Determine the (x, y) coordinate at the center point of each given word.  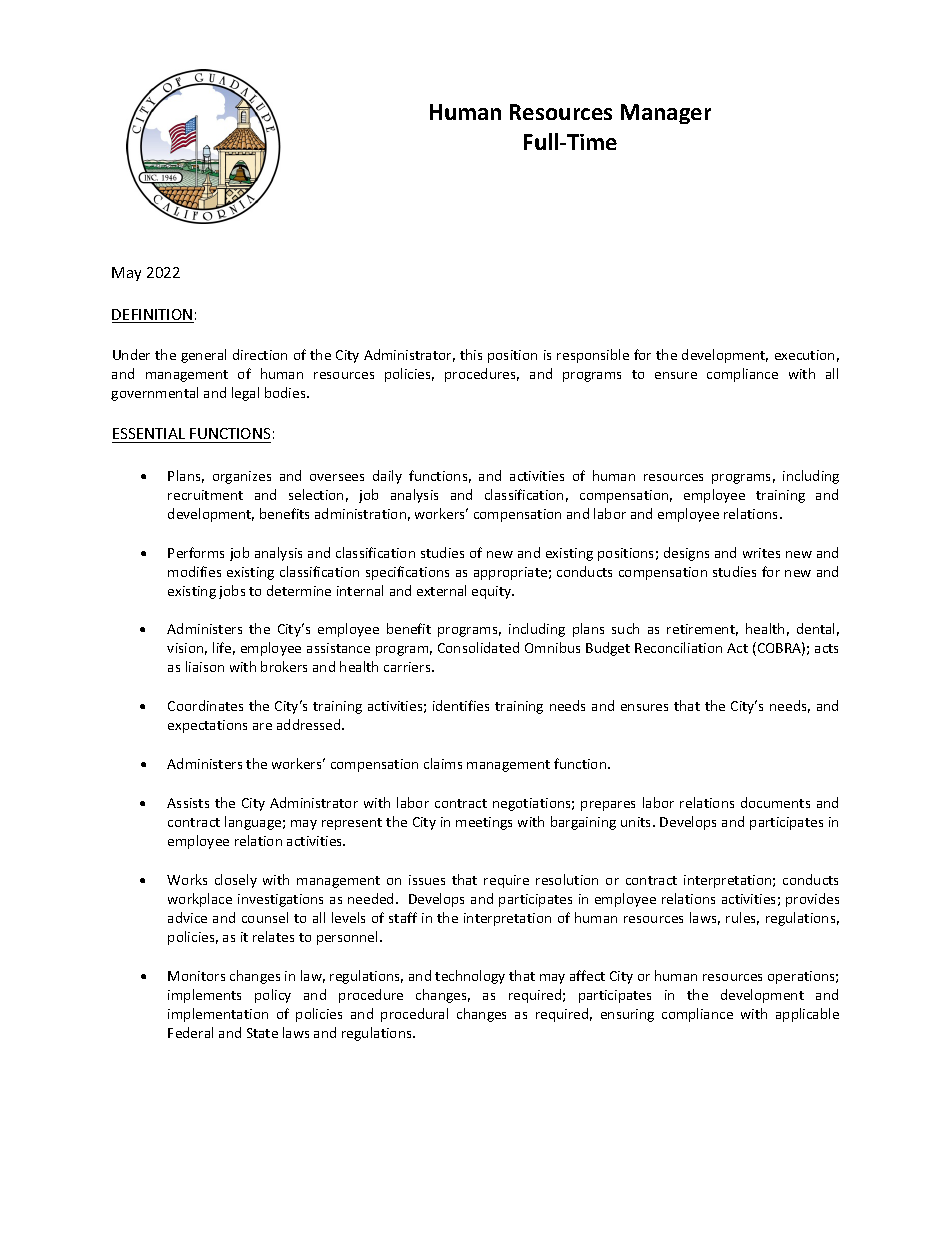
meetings (484, 823)
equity (493, 592)
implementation (218, 1015)
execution (804, 355)
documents (775, 802)
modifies (194, 571)
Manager (666, 114)
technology (470, 977)
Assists (188, 803)
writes (761, 553)
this (471, 354)
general (203, 356)
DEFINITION (153, 316)
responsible (593, 356)
